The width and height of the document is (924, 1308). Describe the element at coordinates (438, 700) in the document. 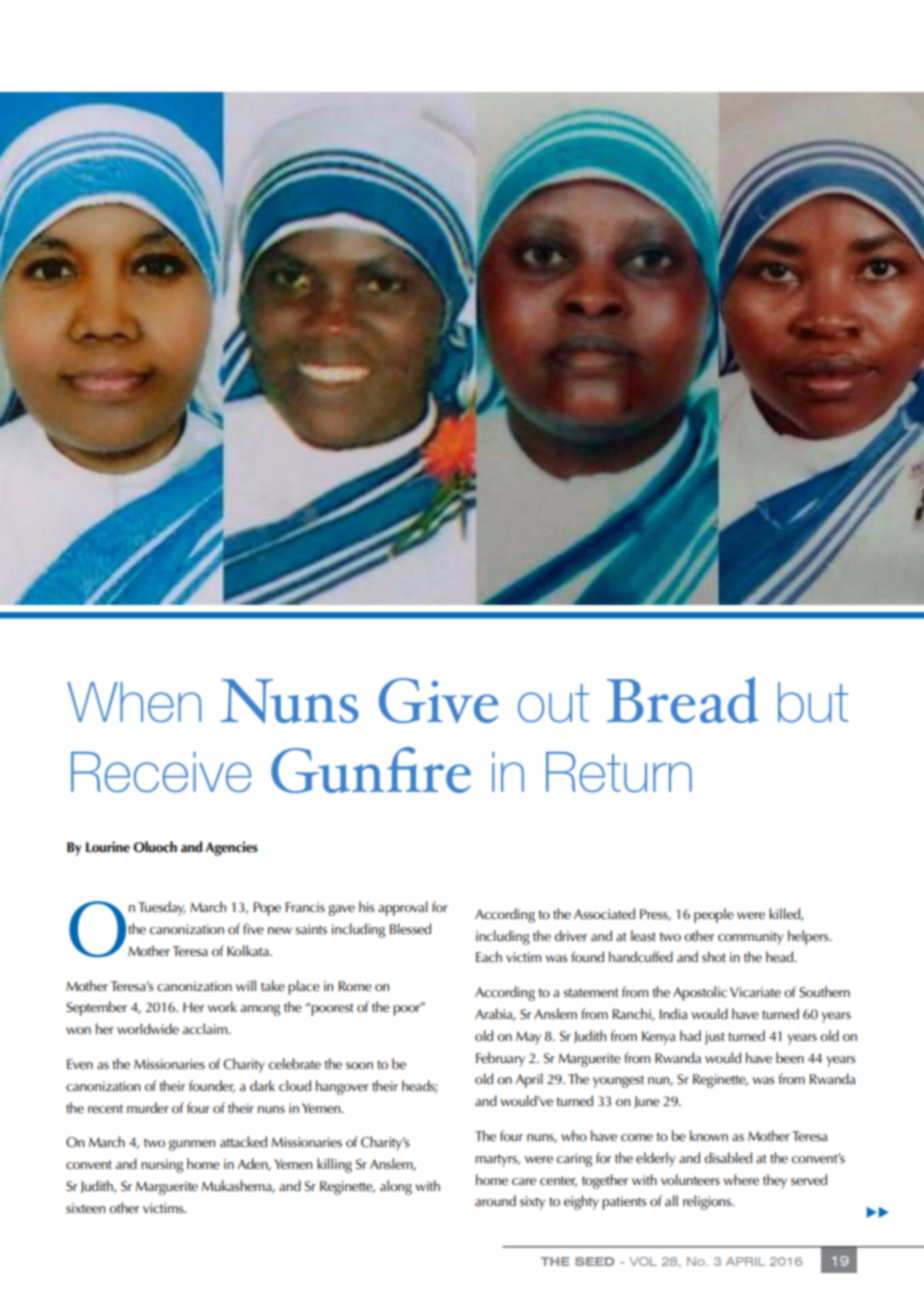

I see `Give` at that location.
